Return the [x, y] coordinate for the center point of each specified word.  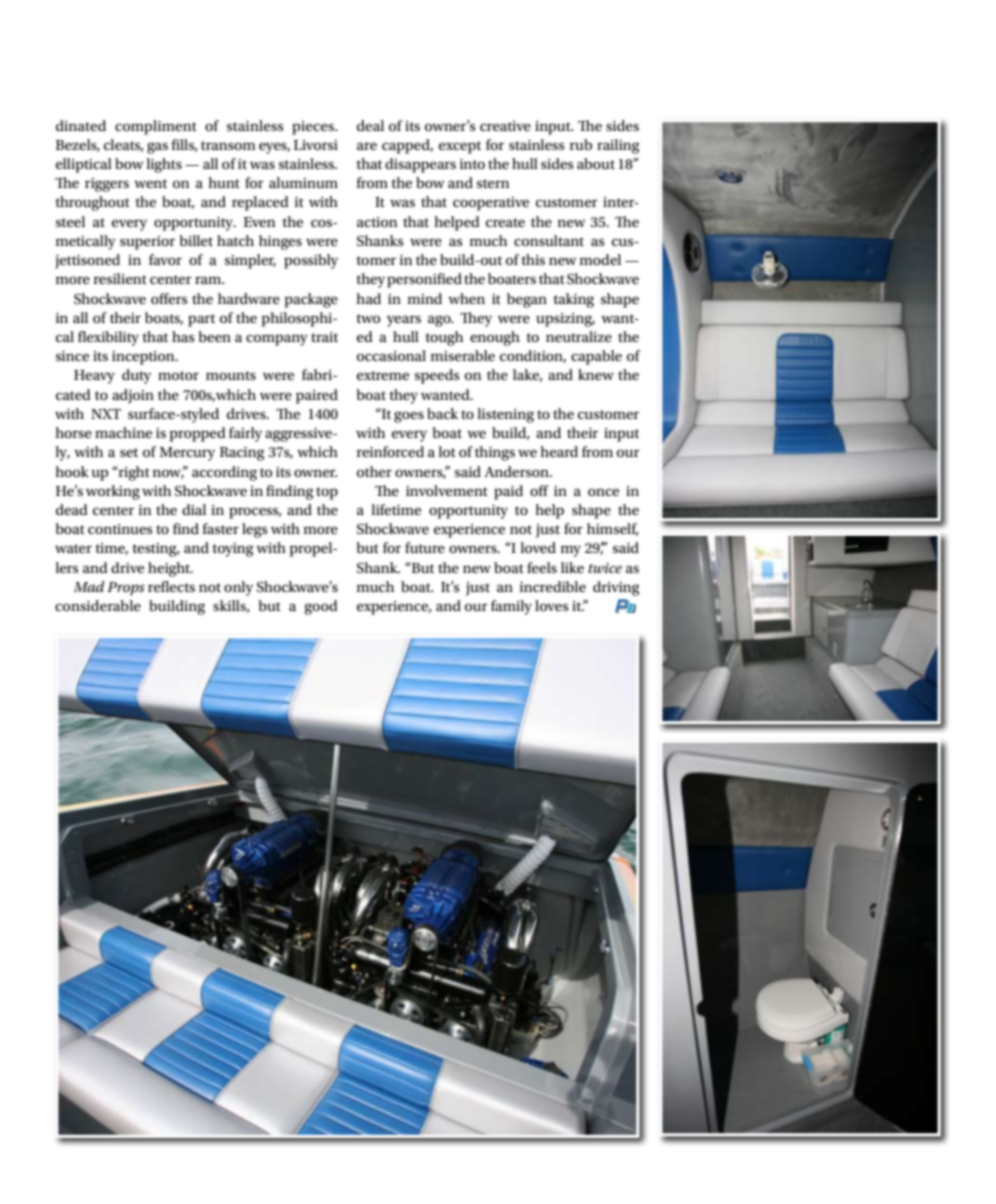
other [374, 471]
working [113, 492]
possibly [311, 261]
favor [165, 259]
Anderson [517, 471]
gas [157, 148]
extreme [383, 375]
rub [581, 144]
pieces [314, 128]
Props [126, 589]
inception [144, 358]
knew [596, 374]
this [533, 259]
